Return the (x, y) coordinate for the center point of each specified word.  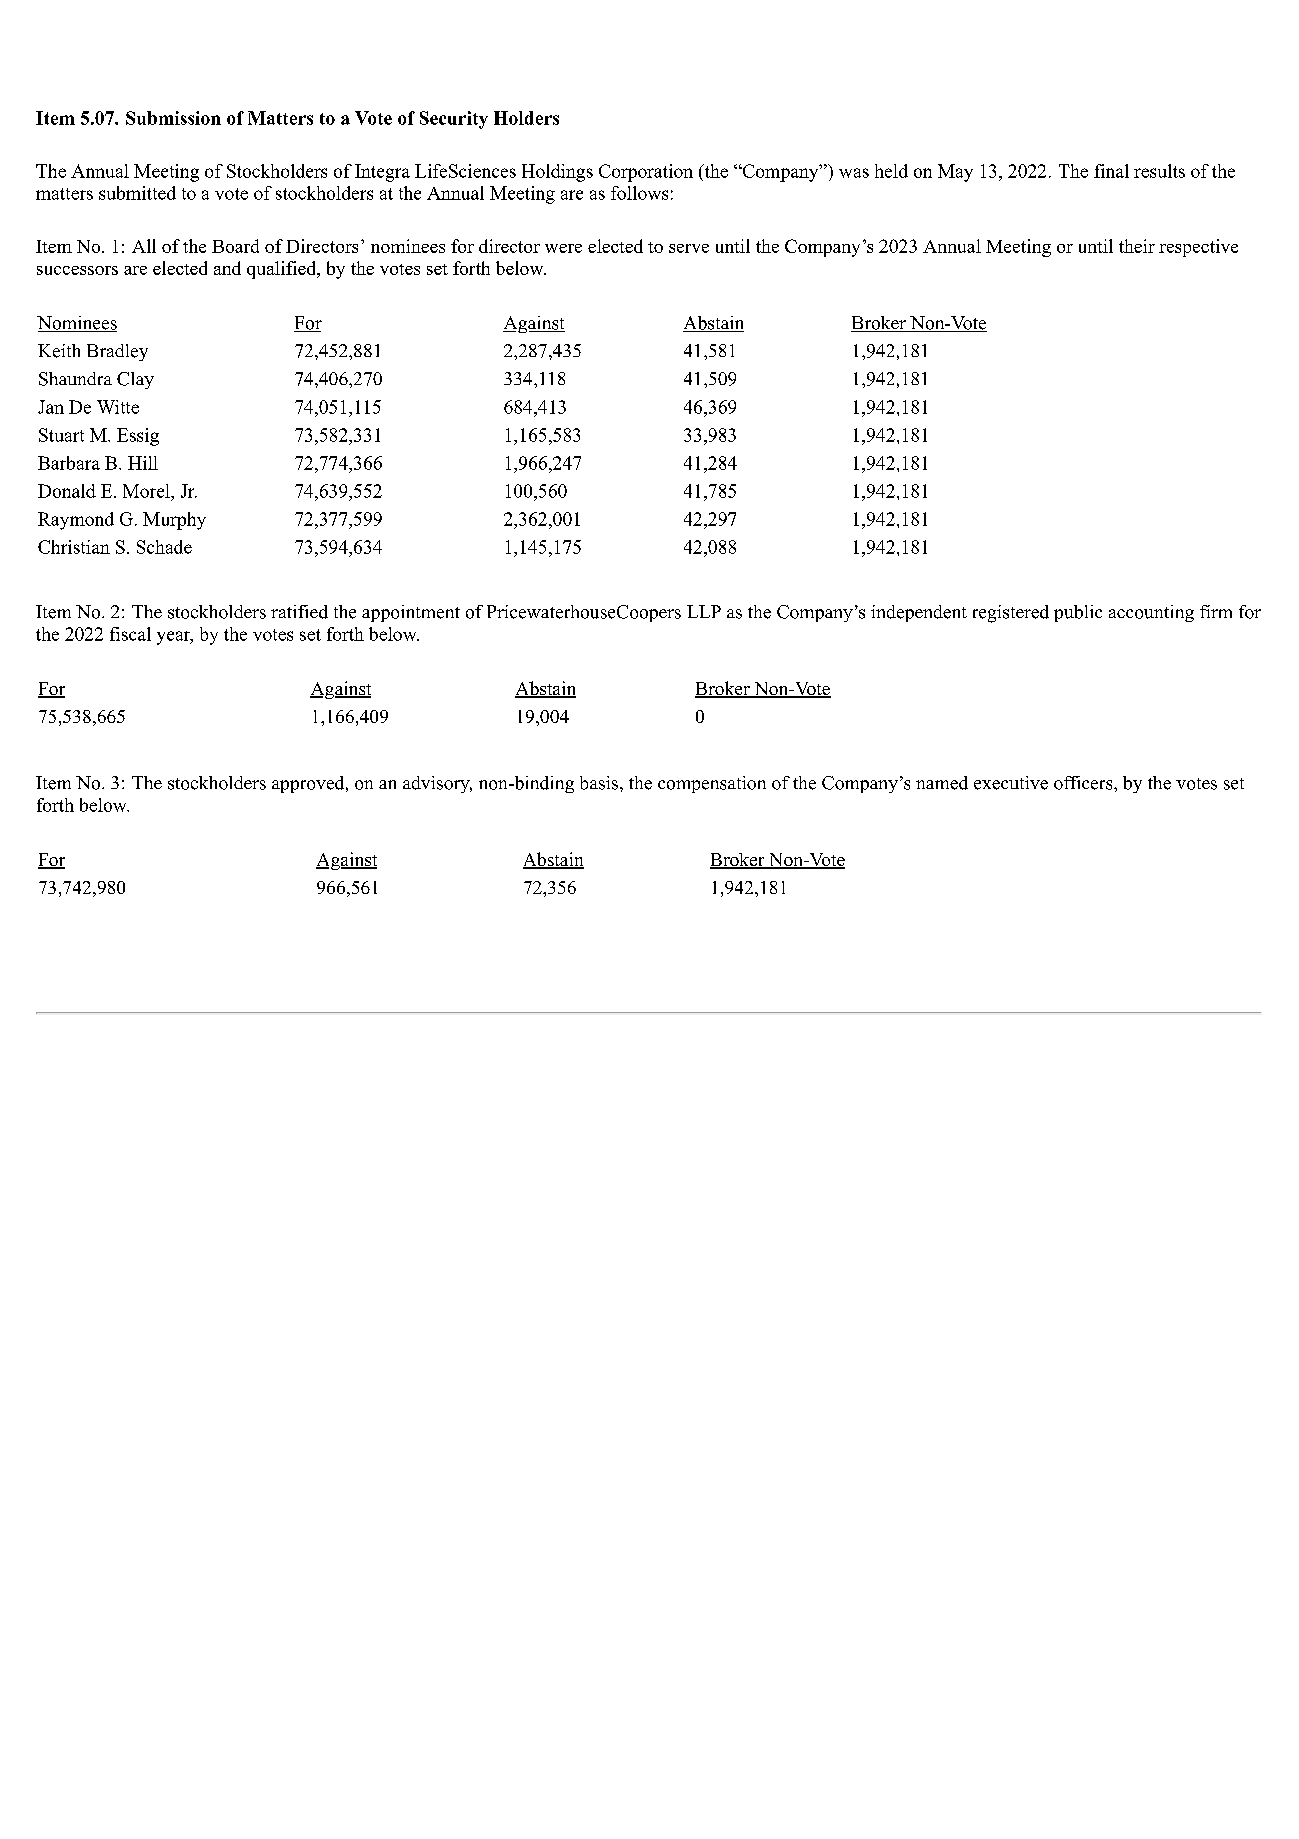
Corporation (646, 173)
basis (599, 783)
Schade (164, 547)
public (1078, 613)
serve (689, 248)
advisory (437, 784)
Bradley (117, 352)
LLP (704, 611)
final (1111, 171)
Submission (173, 118)
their (1137, 246)
